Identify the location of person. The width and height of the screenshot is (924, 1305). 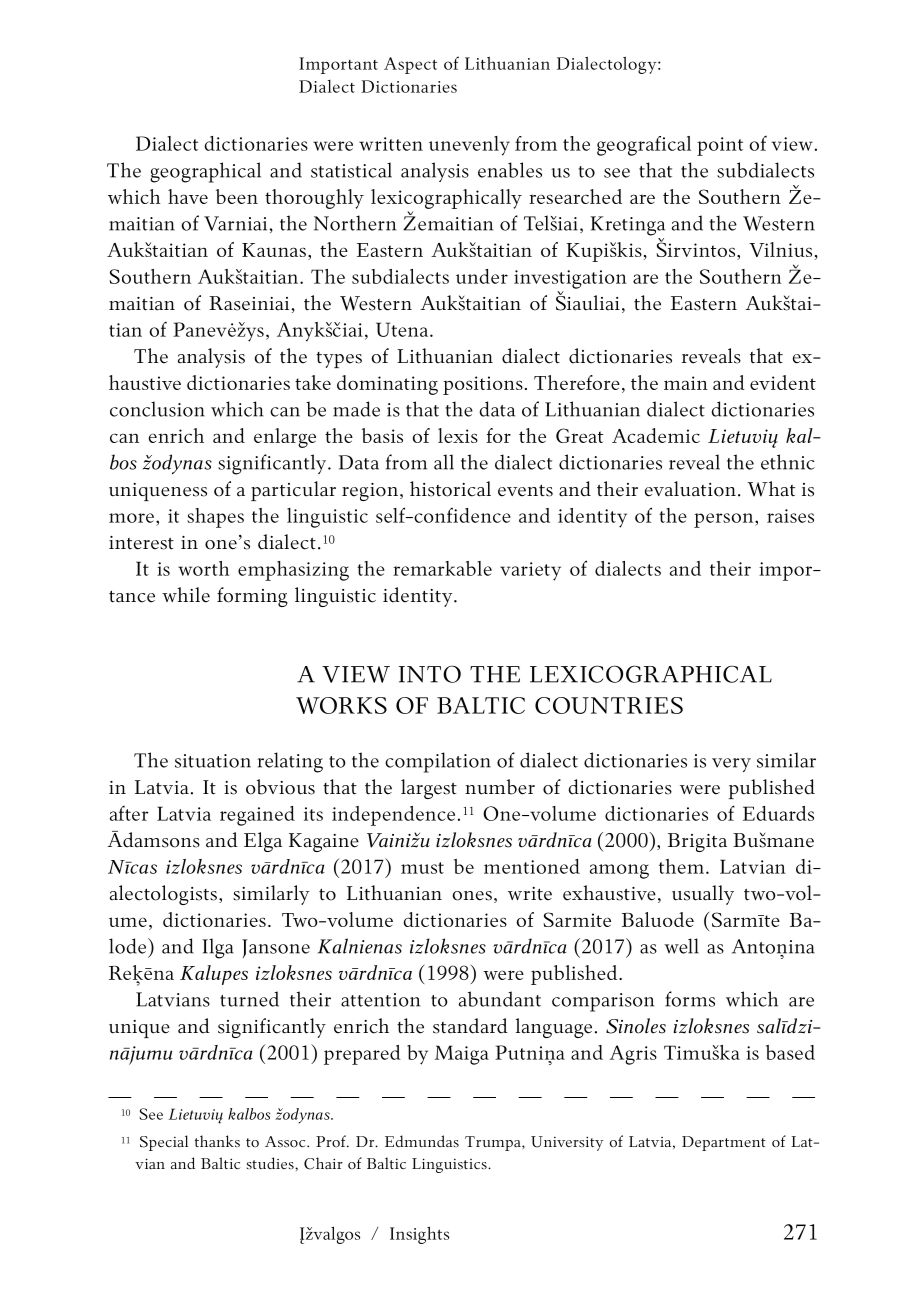
(725, 520).
